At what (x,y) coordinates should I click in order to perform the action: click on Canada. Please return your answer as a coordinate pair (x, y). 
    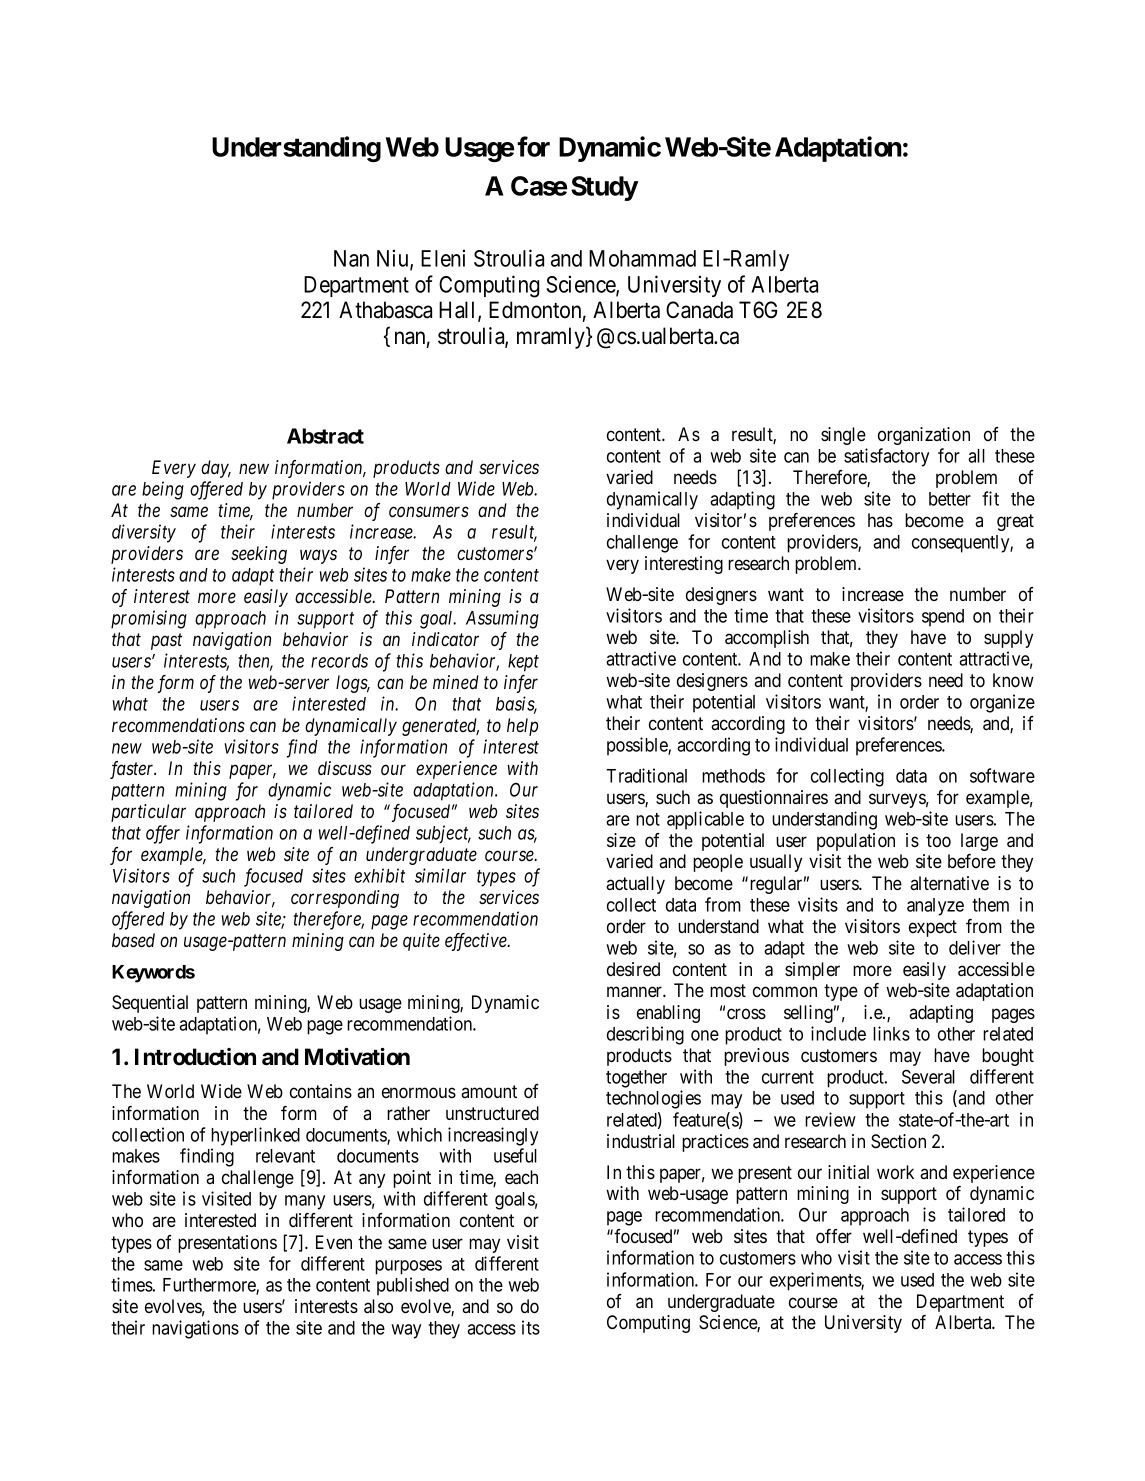
    Looking at the image, I should click on (699, 310).
